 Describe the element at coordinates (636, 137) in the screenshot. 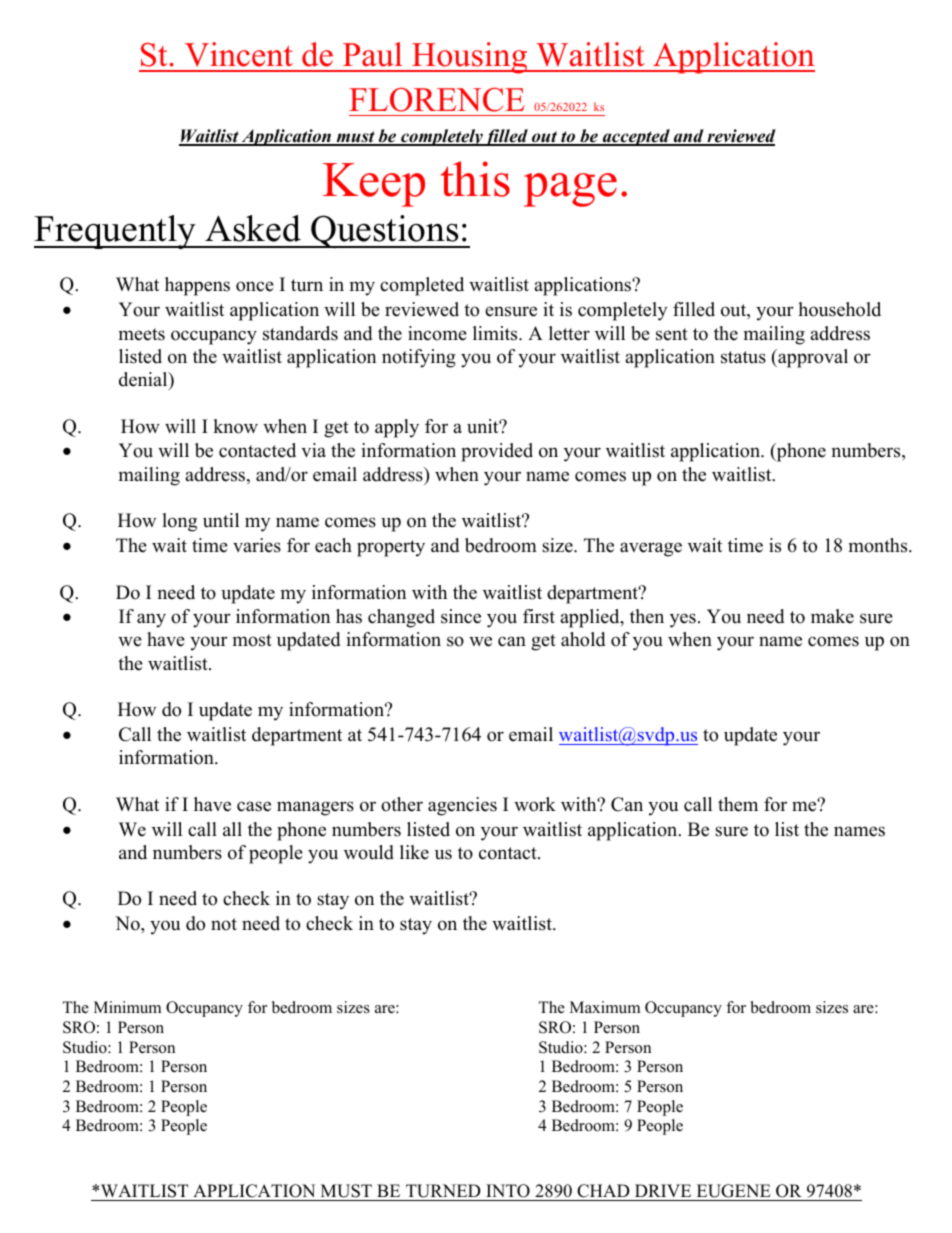

I see `accepted` at that location.
